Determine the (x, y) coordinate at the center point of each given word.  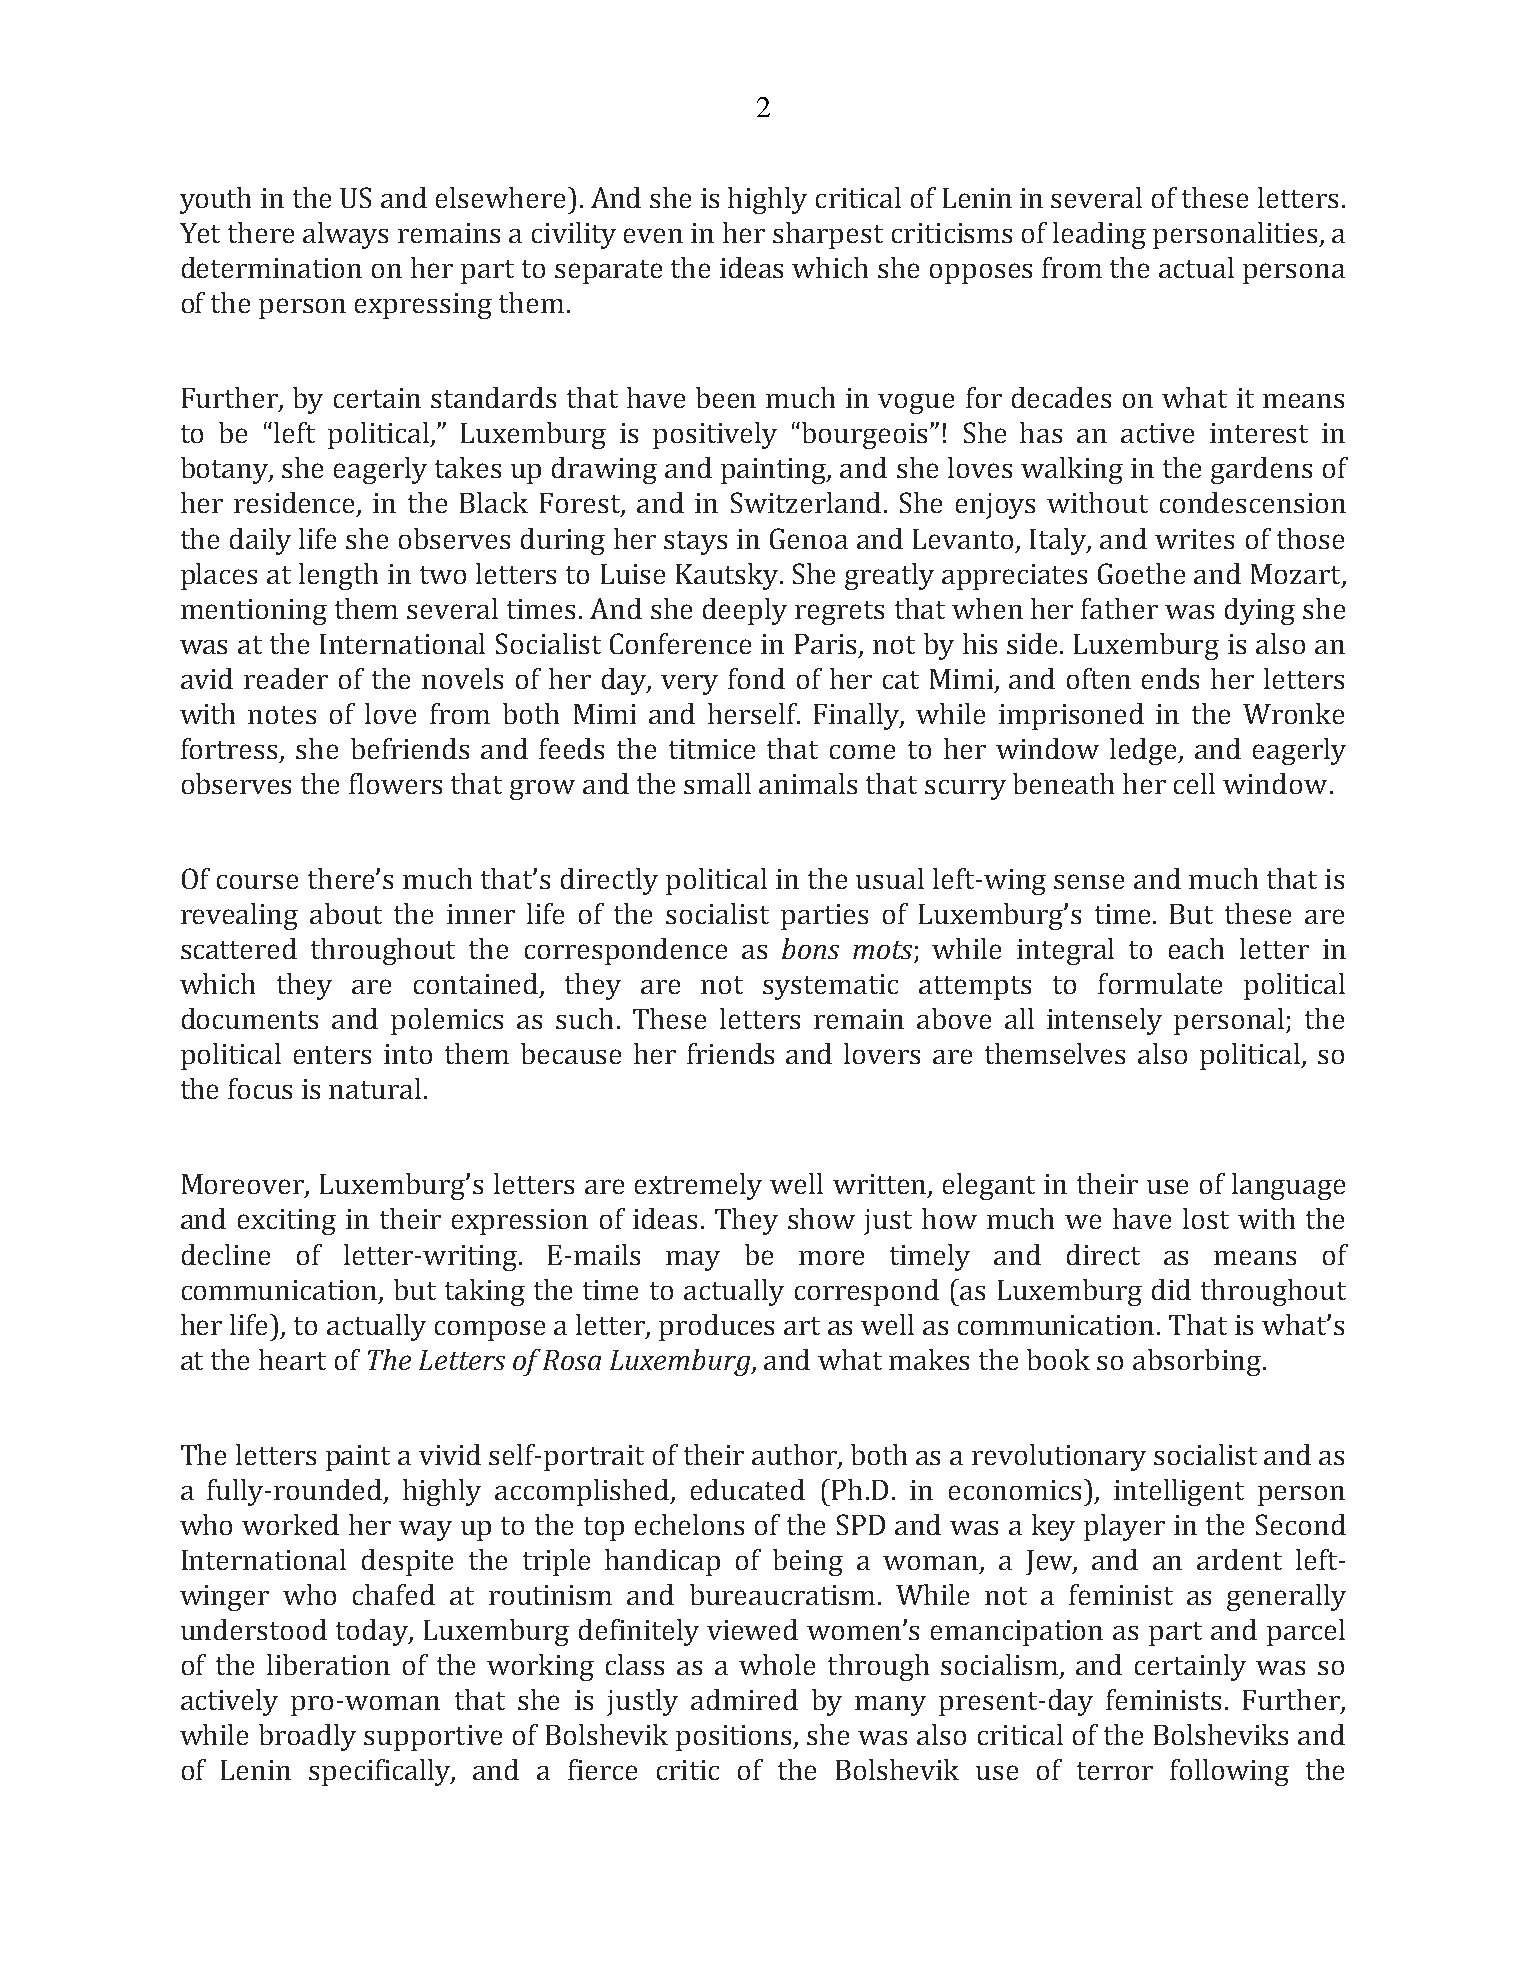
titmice (712, 749)
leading (1099, 235)
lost (1206, 1218)
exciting (287, 1222)
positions (735, 1738)
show (821, 1218)
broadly (307, 1737)
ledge (1145, 751)
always (345, 235)
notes (282, 715)
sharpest (828, 235)
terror (1115, 1771)
